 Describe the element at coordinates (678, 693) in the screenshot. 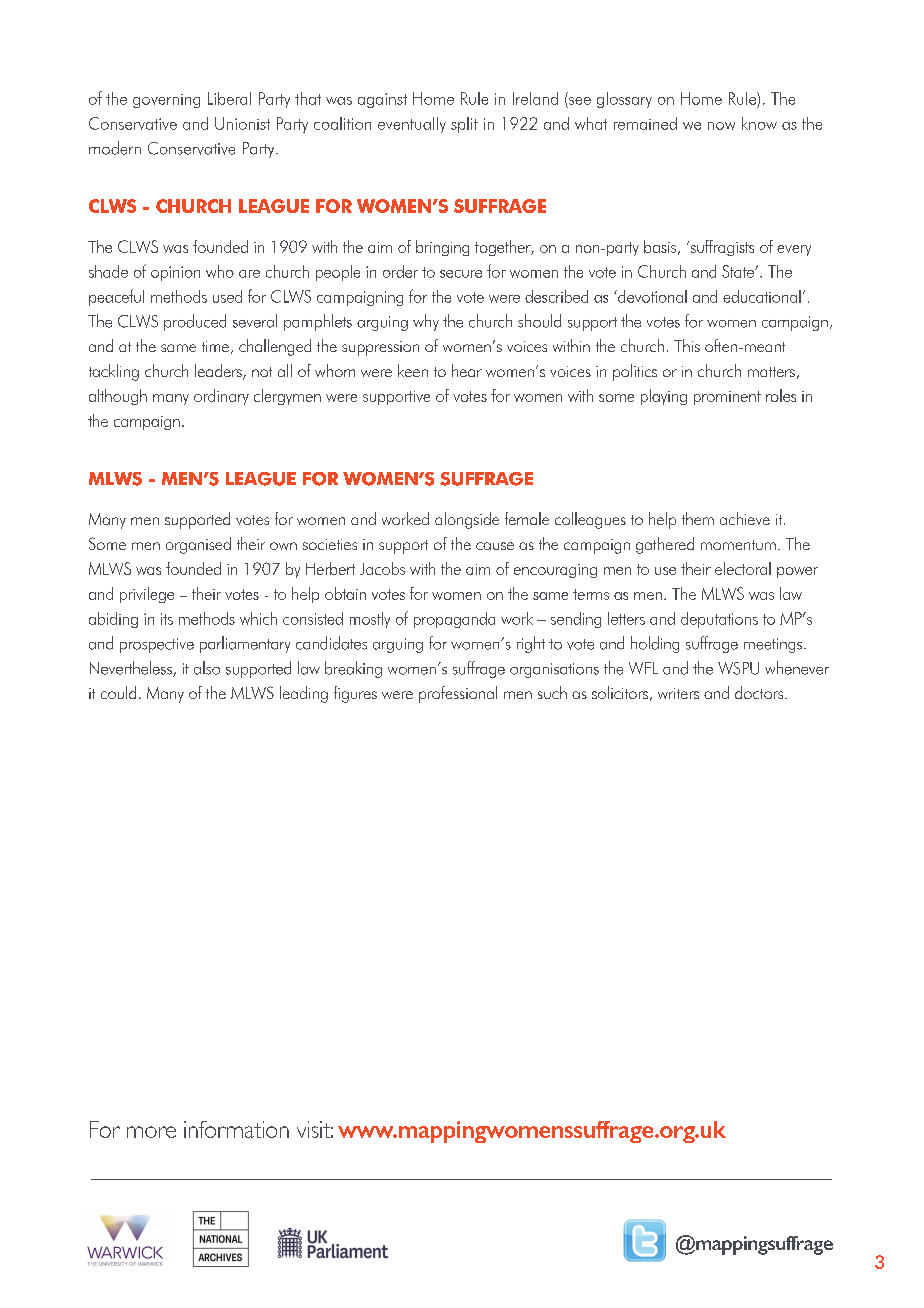

I see `writers` at that location.
